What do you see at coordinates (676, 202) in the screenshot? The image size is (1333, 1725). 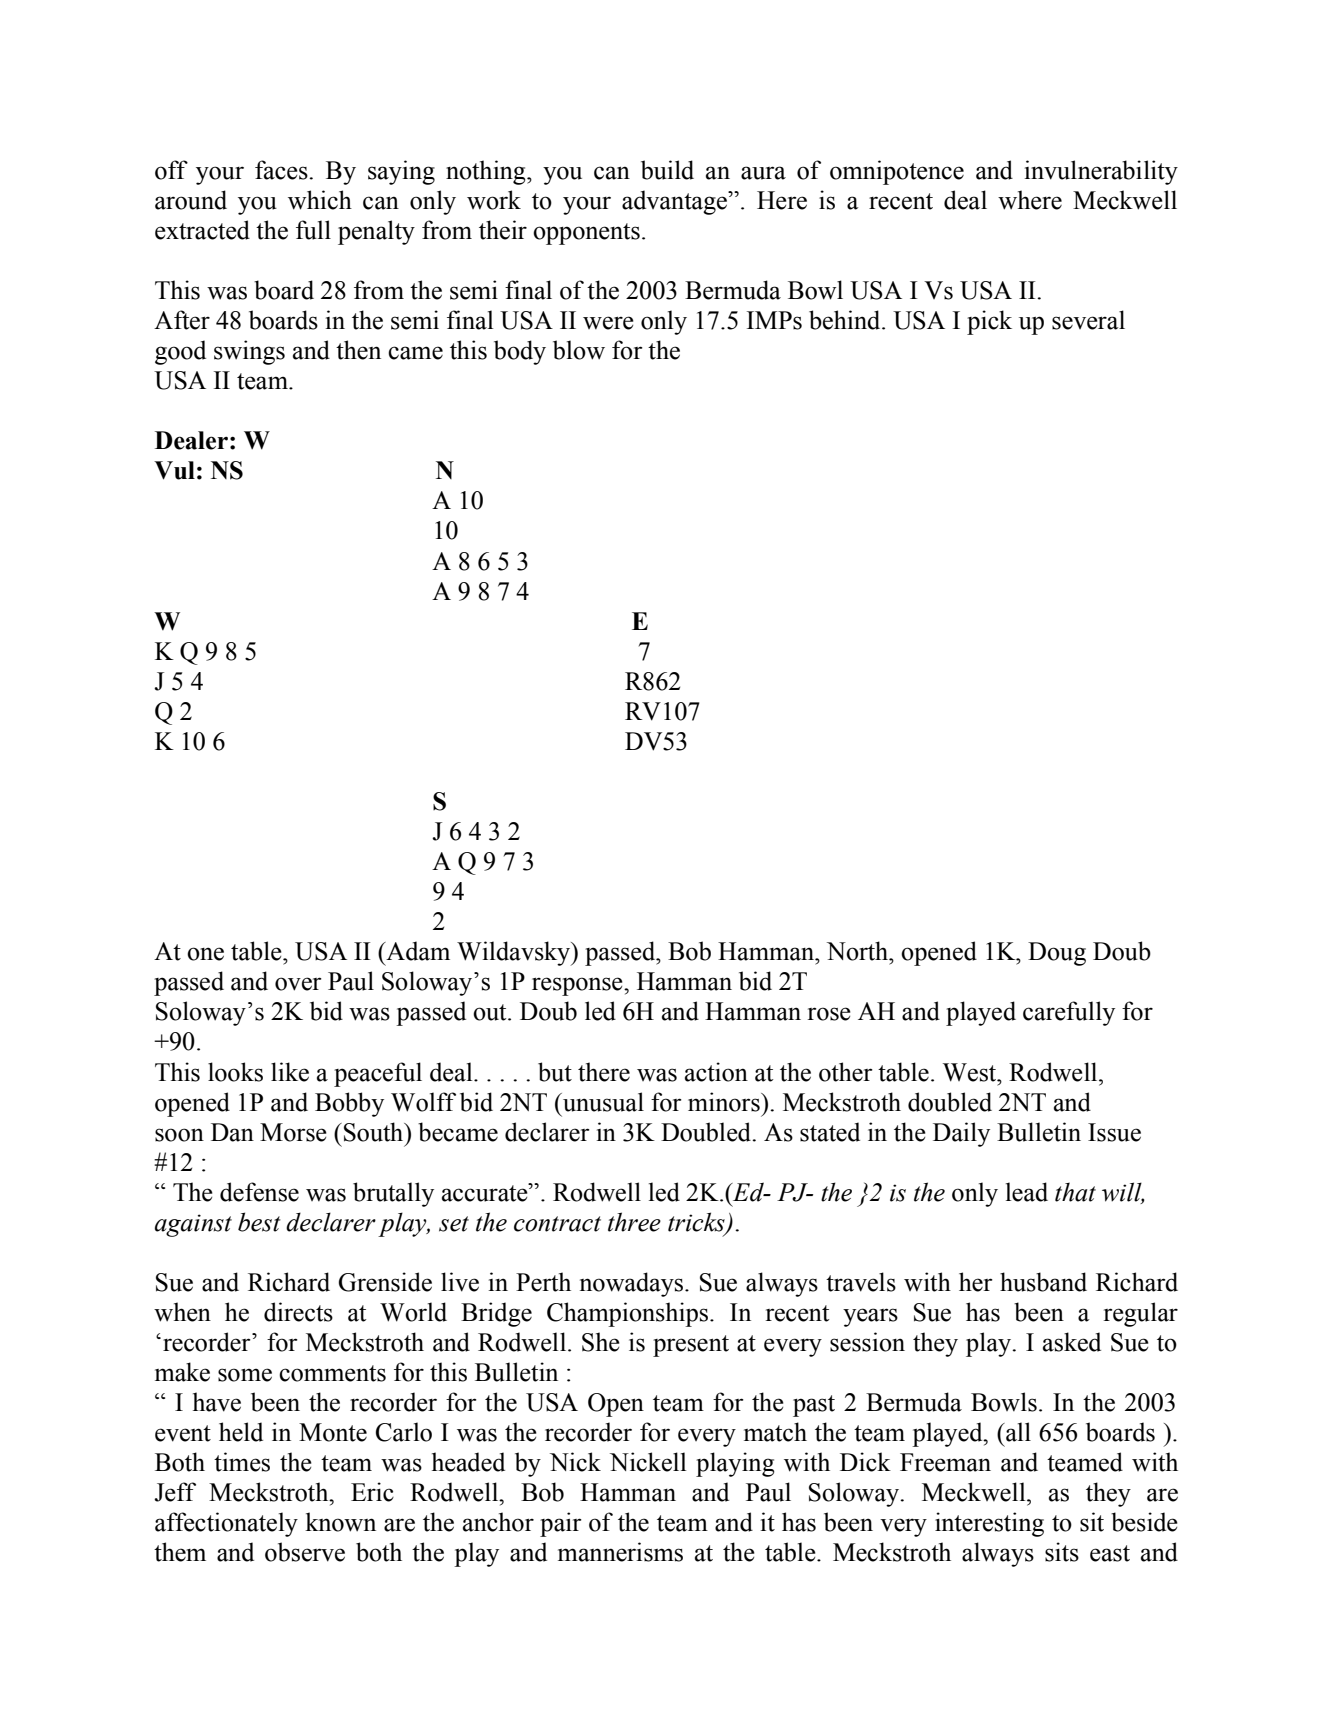 I see `advantage` at bounding box center [676, 202].
